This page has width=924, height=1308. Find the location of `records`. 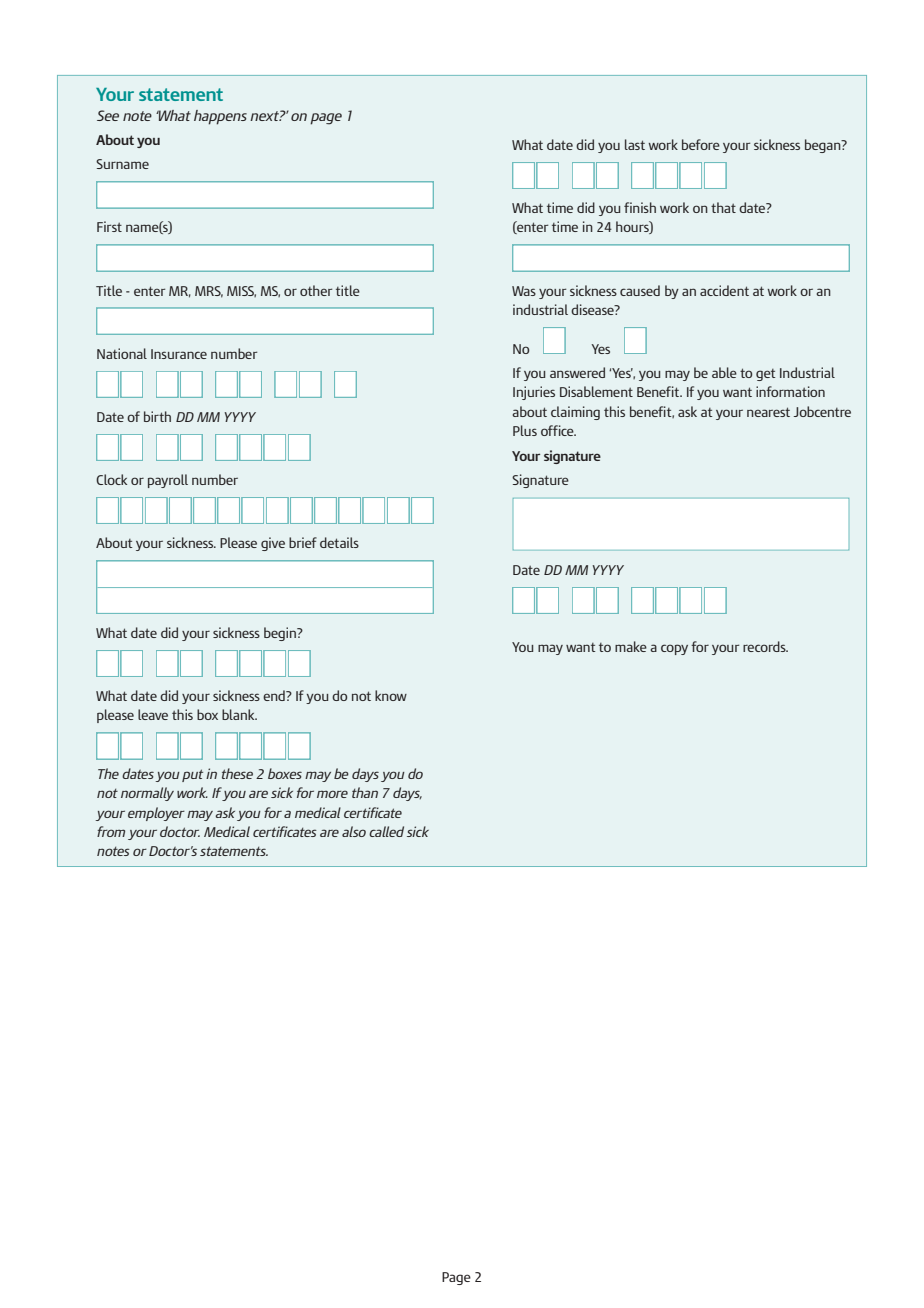

records is located at coordinates (765, 646).
